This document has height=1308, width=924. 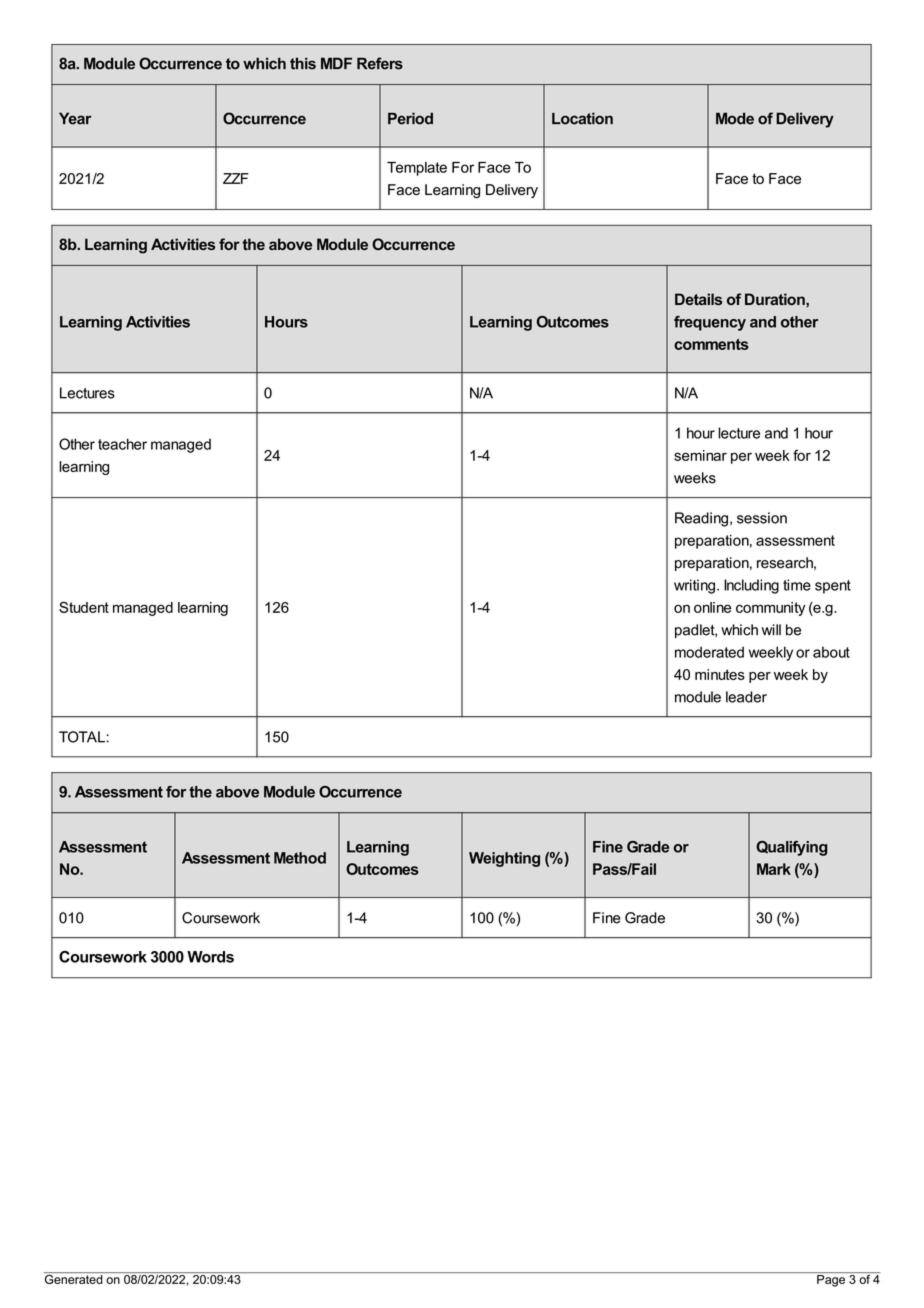 I want to click on Generated, so click(x=74, y=1278).
